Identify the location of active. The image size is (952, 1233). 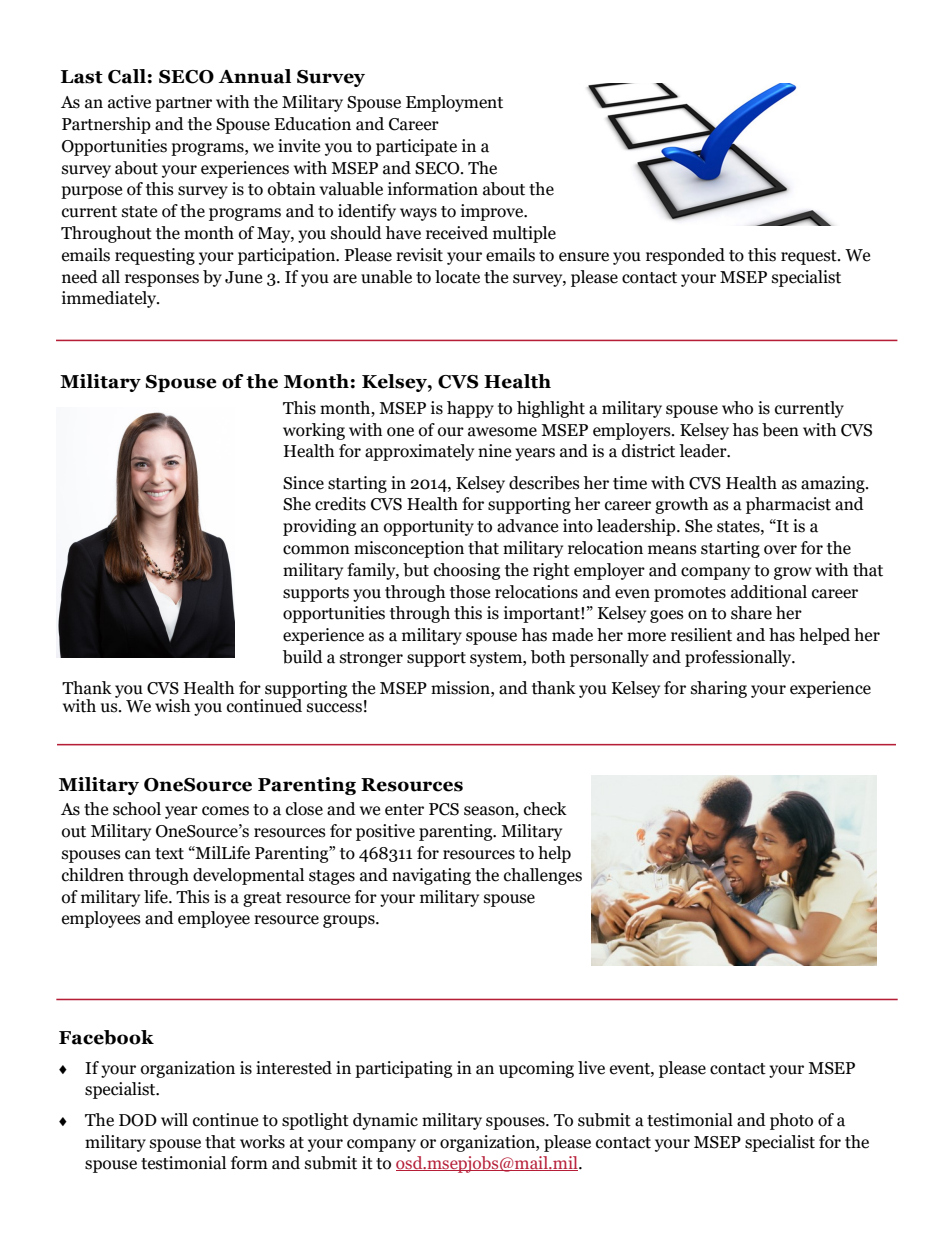
(129, 102).
